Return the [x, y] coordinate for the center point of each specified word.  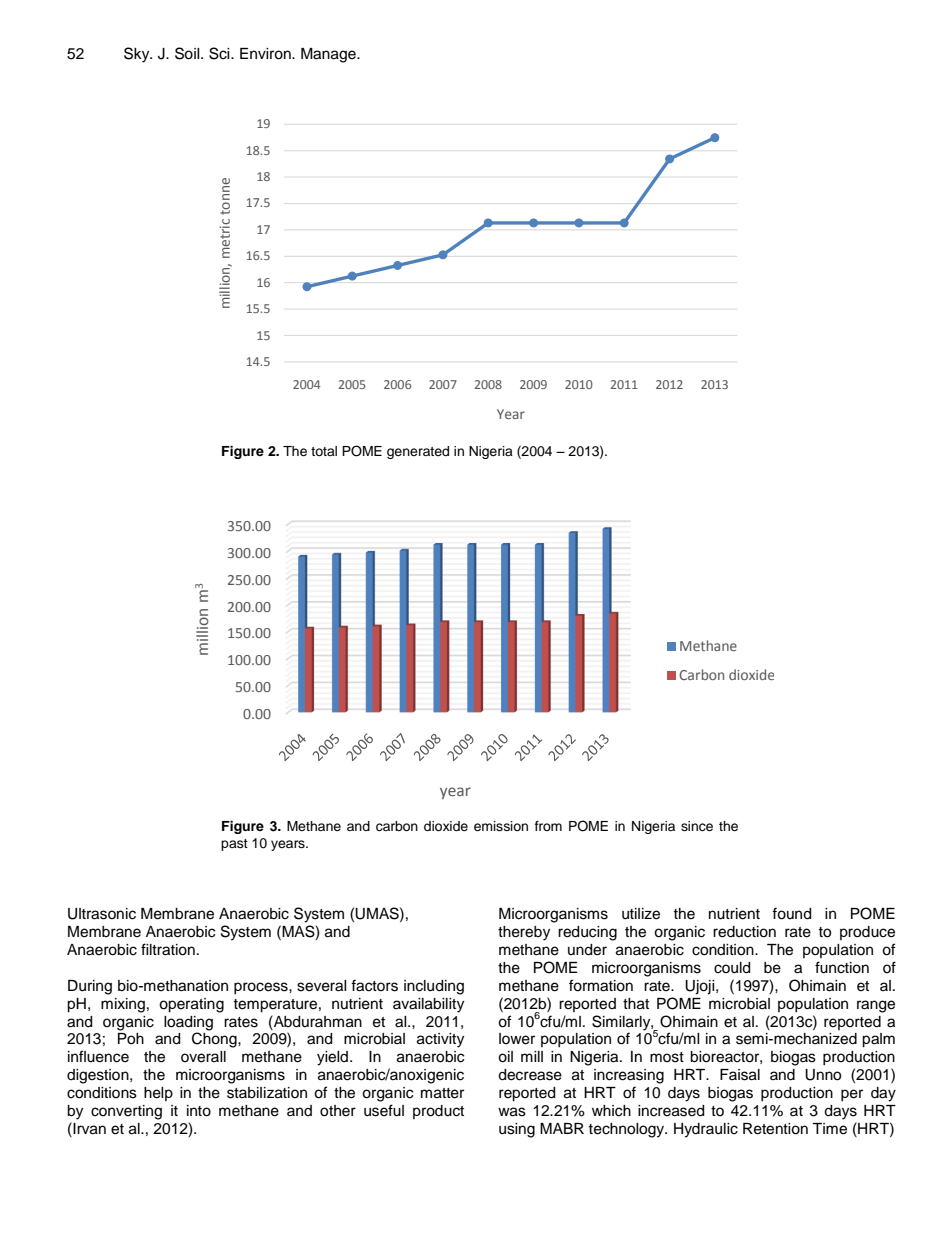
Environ [266, 54]
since [697, 826]
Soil [188, 53]
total [324, 451]
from [548, 826]
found [791, 913]
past [234, 845]
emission [501, 826]
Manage [329, 55]
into [199, 1111]
